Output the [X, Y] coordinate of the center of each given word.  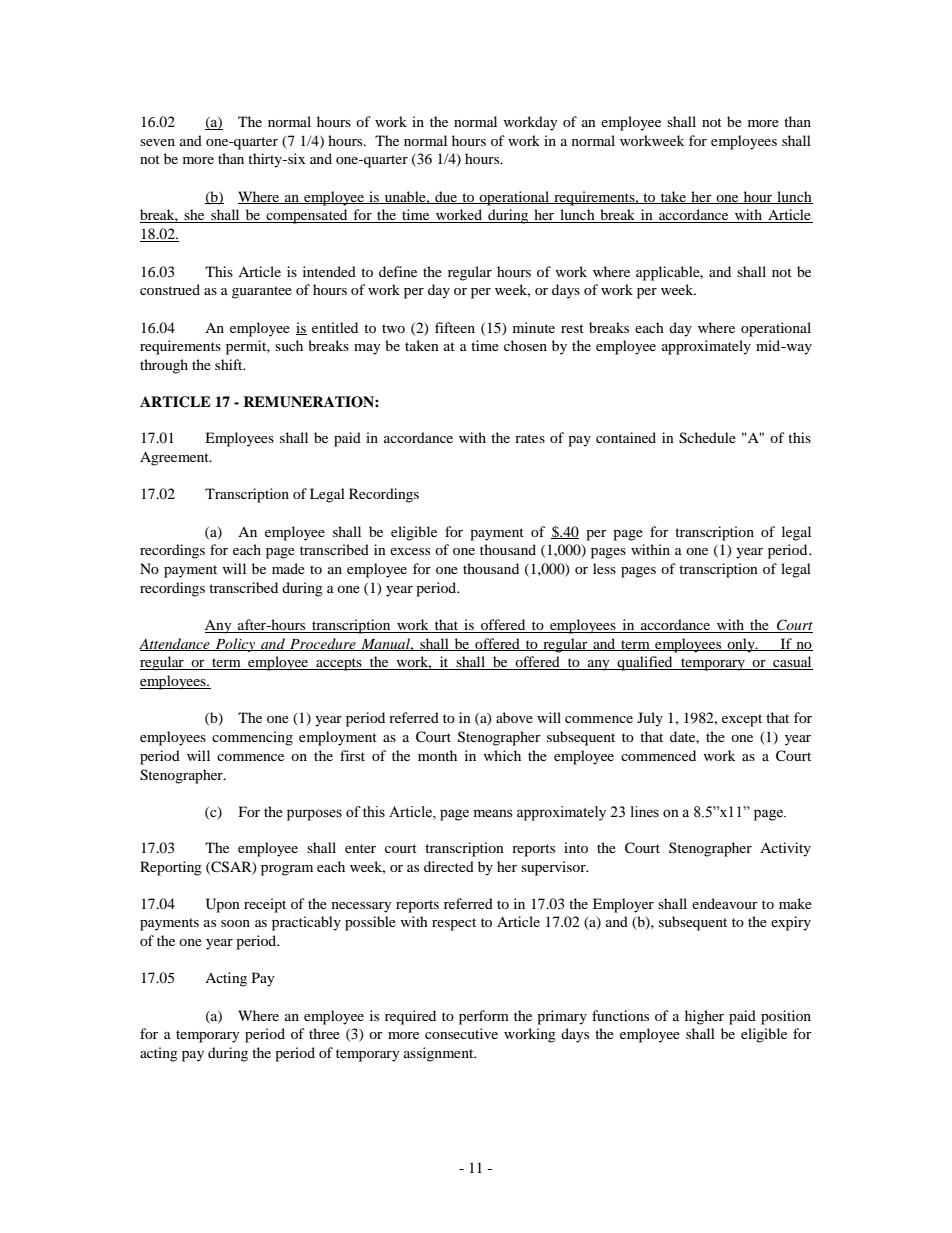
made [288, 568]
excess [410, 551]
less [604, 568]
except [742, 720]
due [446, 197]
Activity [785, 849]
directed [449, 866]
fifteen [455, 327]
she [195, 216]
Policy [235, 645]
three [324, 1033]
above [514, 717]
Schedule [707, 438]
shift [230, 364]
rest [572, 328]
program [287, 870]
